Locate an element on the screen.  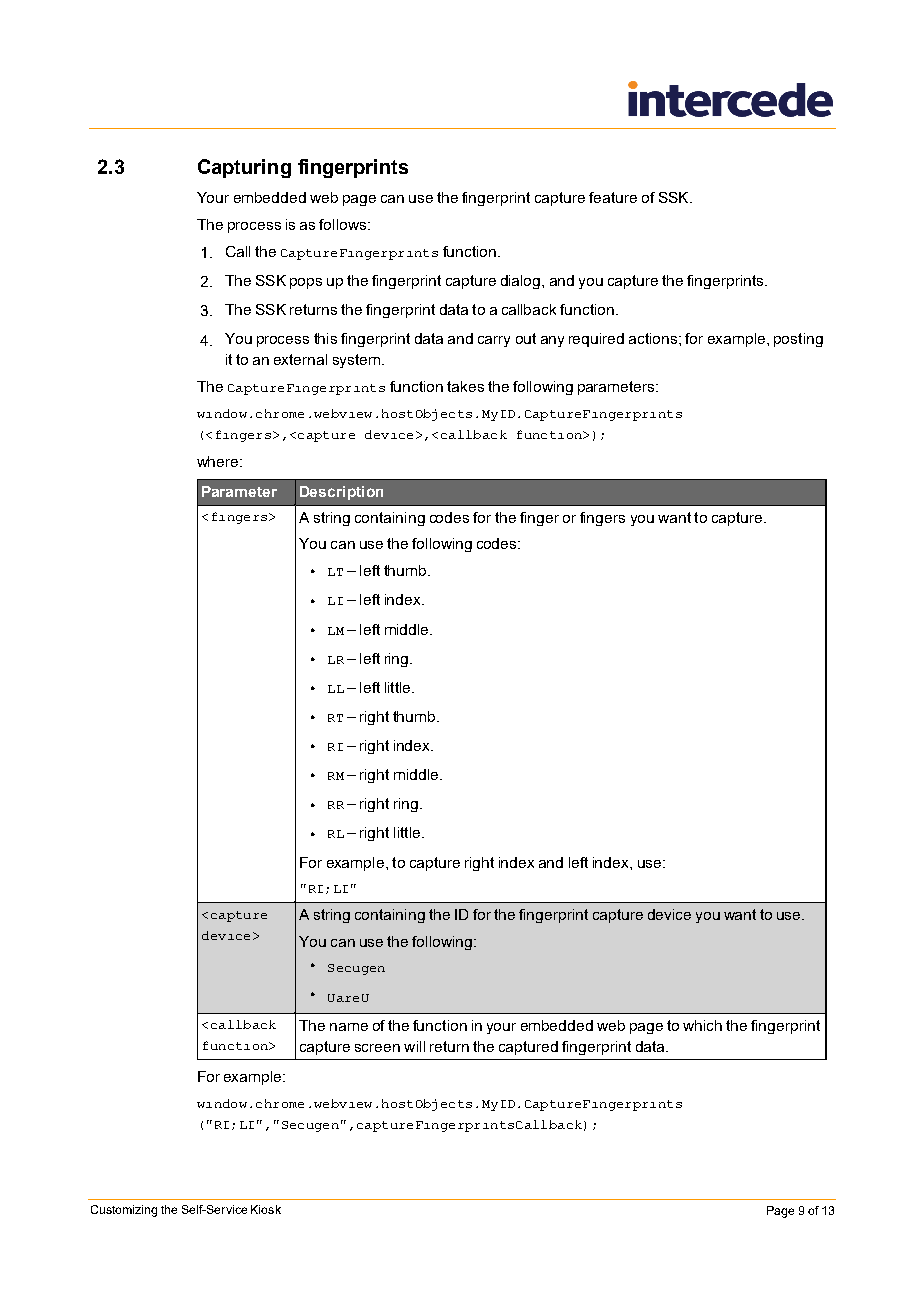
where is located at coordinates (219, 461).
